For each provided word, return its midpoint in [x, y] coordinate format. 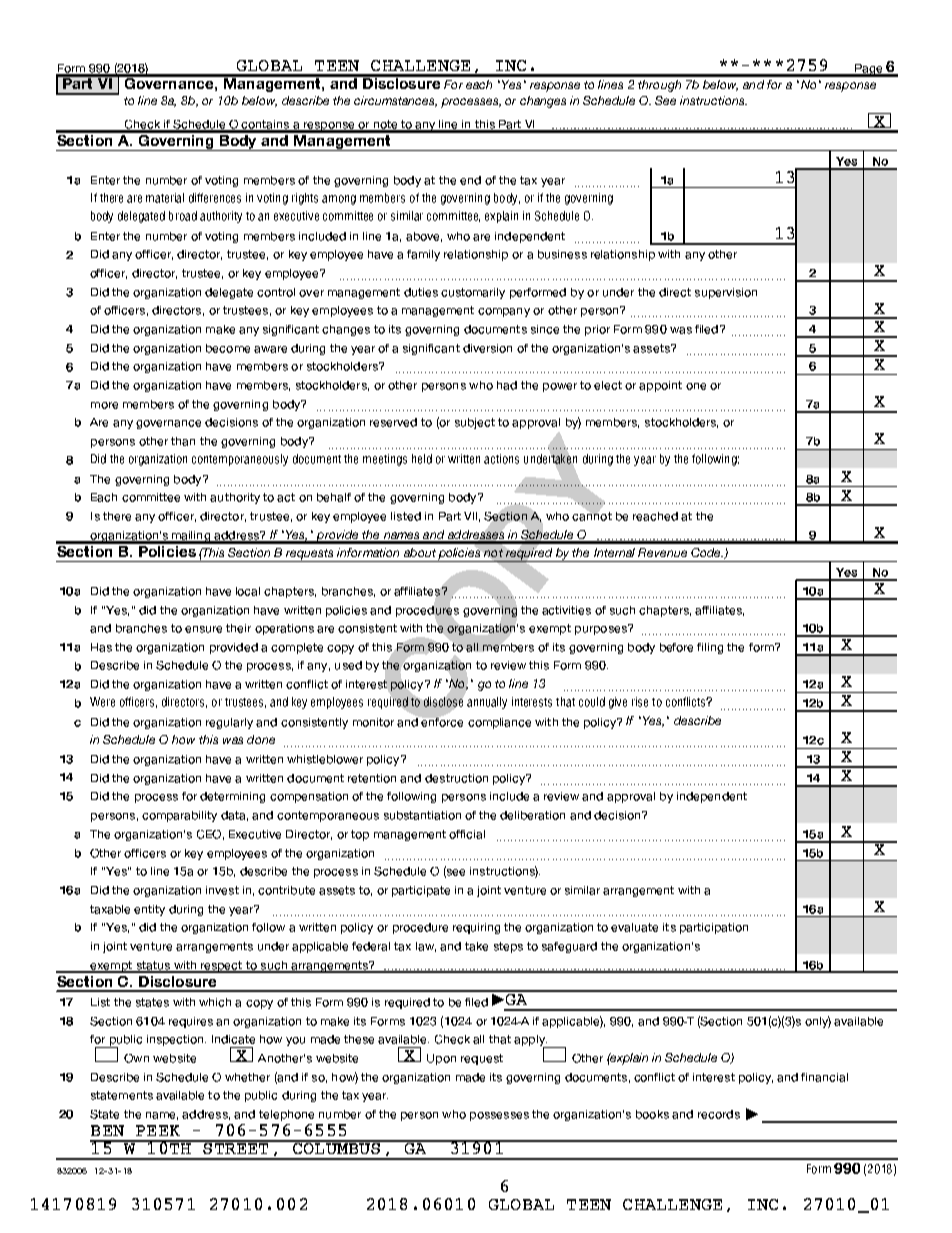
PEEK [158, 1130]
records [719, 1114]
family [423, 255]
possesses [499, 1116]
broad [183, 216]
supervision [726, 293]
